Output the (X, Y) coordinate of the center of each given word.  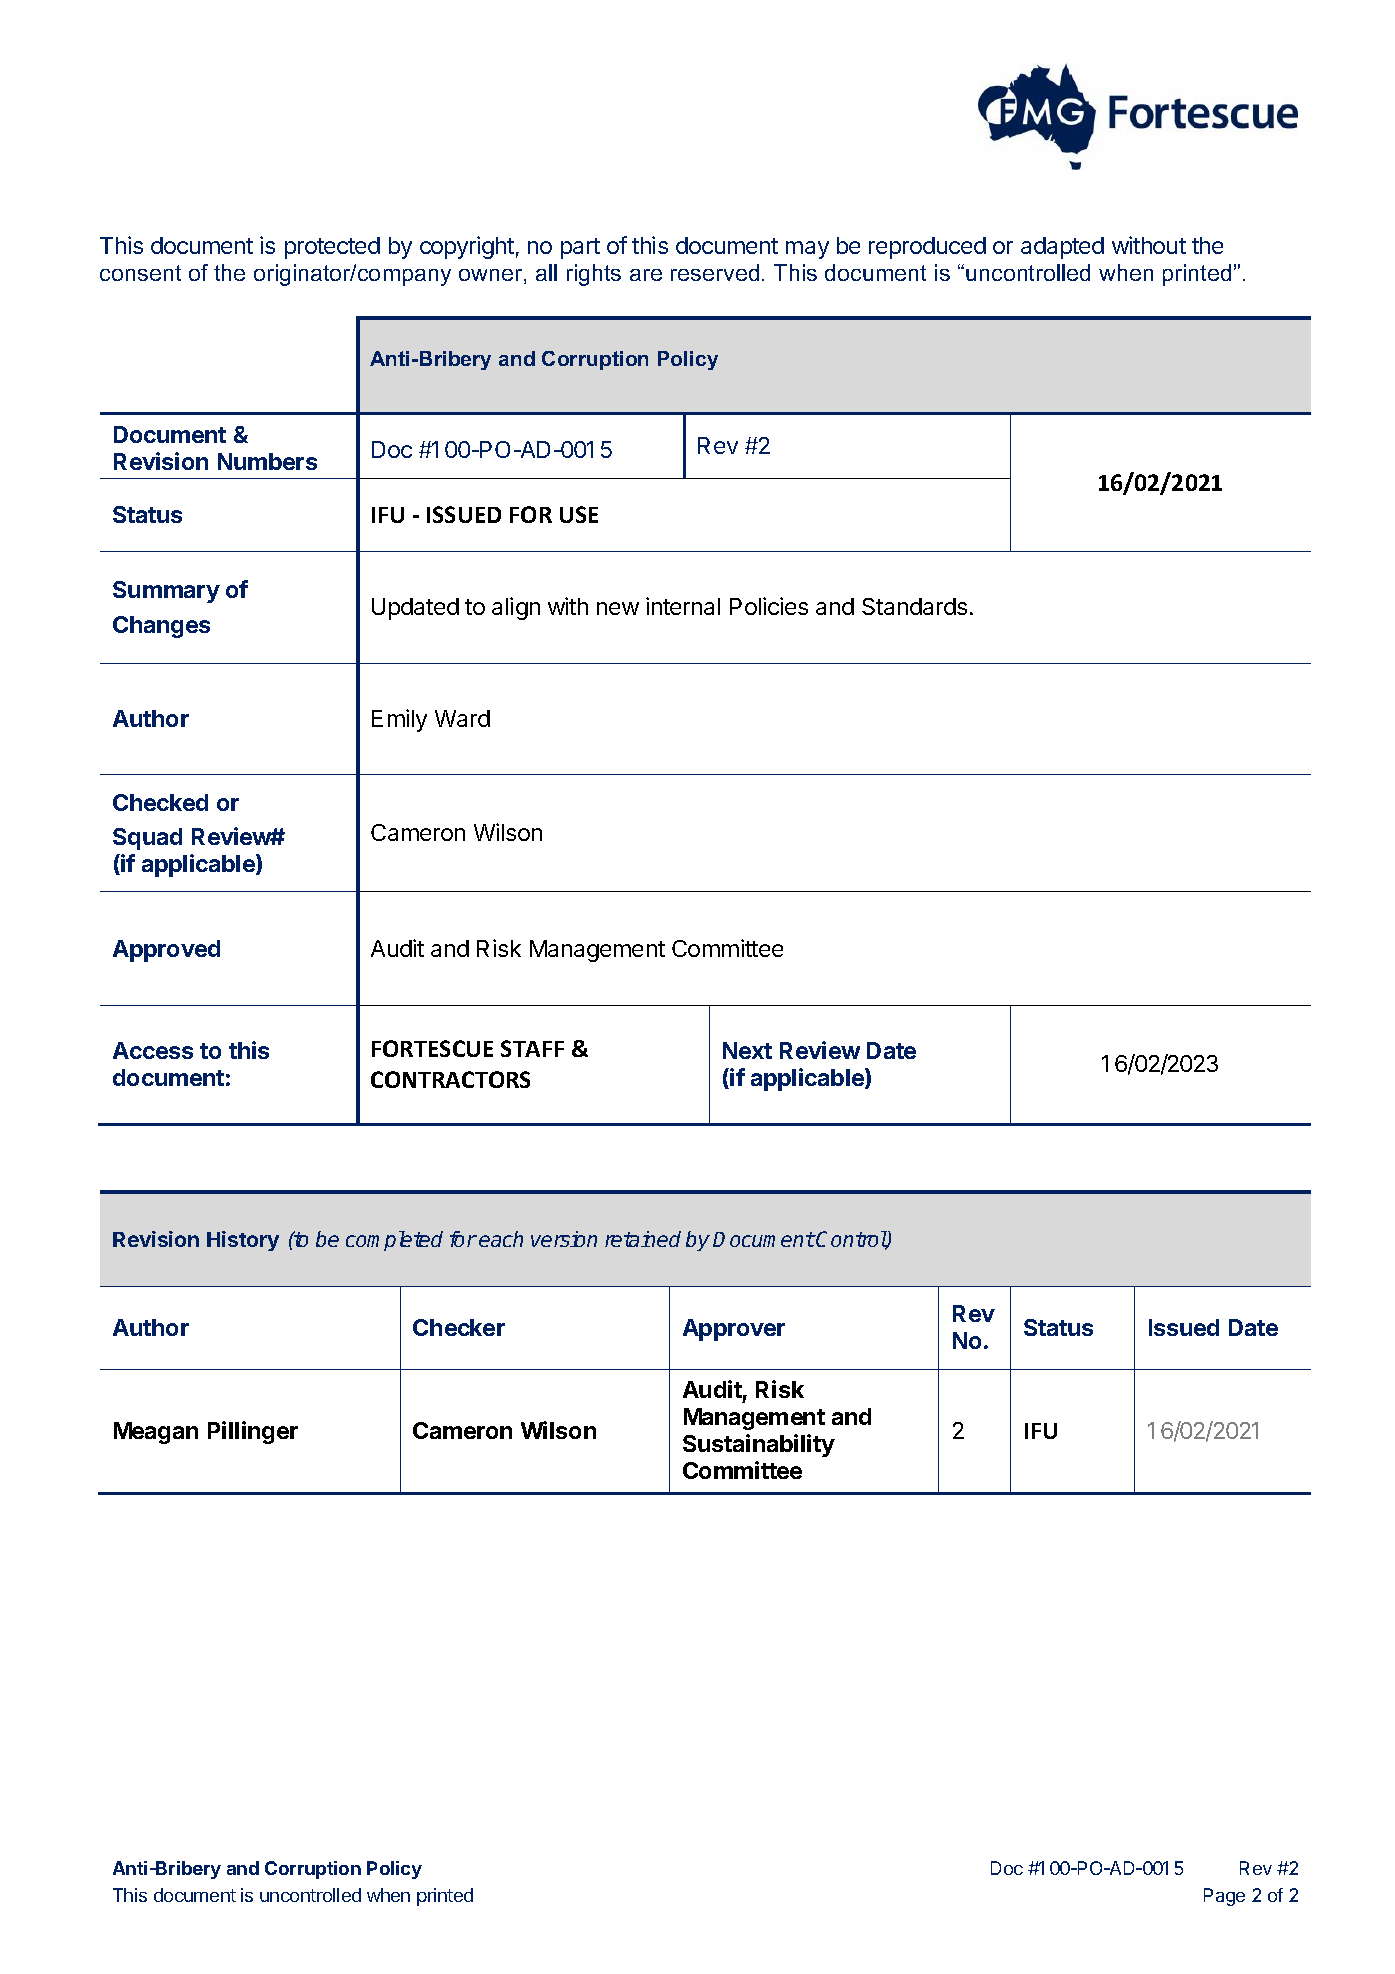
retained (643, 1239)
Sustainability (759, 1445)
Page (1224, 1897)
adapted (1062, 248)
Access (153, 1050)
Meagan (156, 1433)
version (564, 1239)
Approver (734, 1330)
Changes (161, 627)
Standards (914, 606)
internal (683, 606)
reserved (715, 272)
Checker (459, 1327)
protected (332, 248)
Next (747, 1050)
